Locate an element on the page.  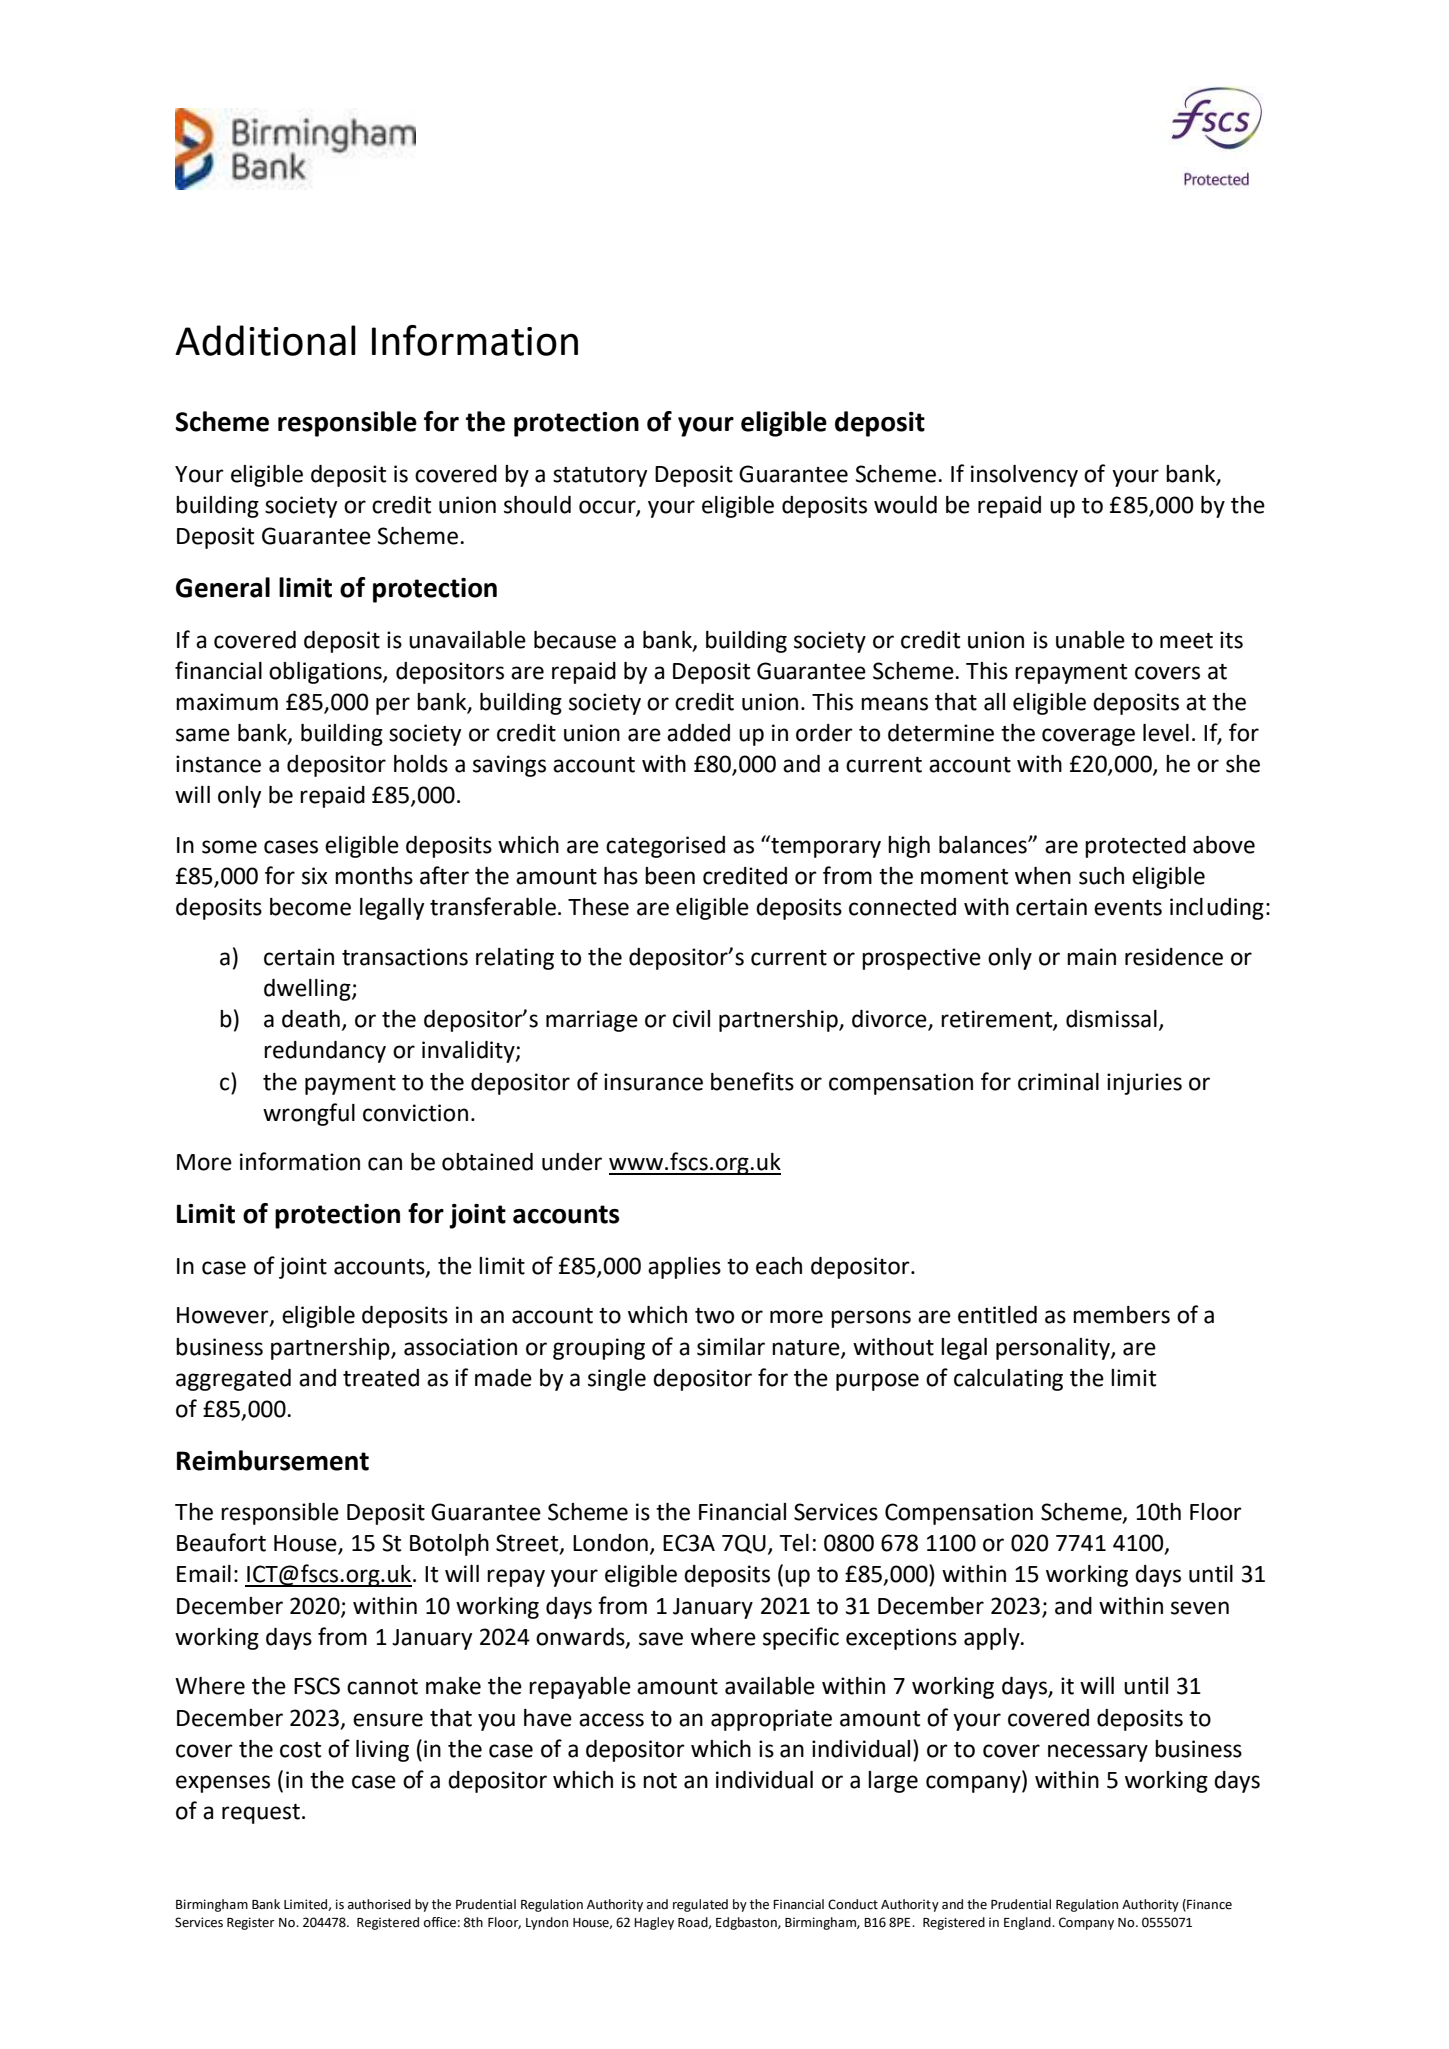
benefits is located at coordinates (752, 1081).
